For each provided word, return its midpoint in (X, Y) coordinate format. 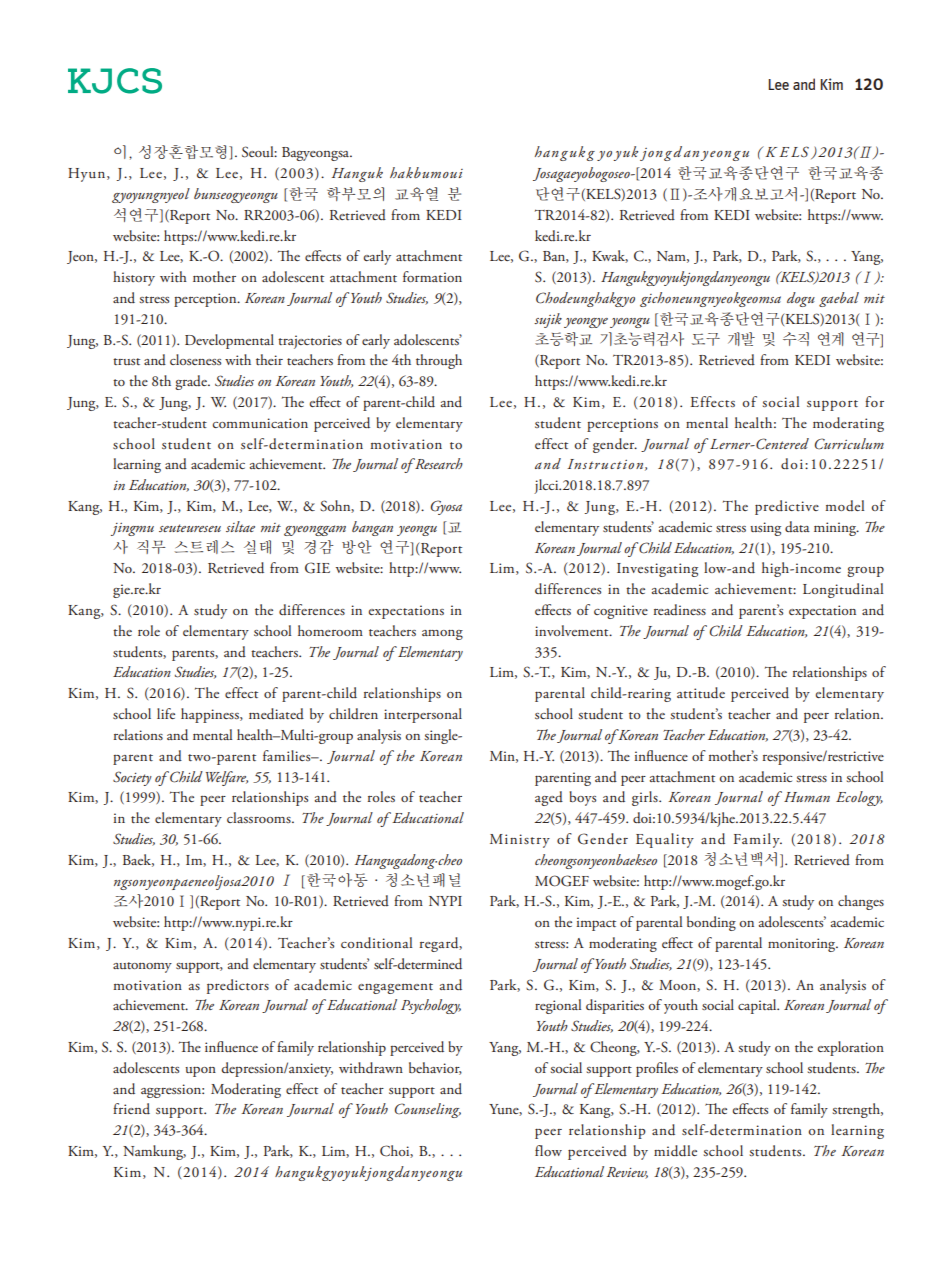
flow (548, 1150)
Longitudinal (843, 590)
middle (675, 1151)
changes (861, 902)
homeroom (330, 630)
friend (131, 1108)
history (134, 278)
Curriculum (849, 444)
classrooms (260, 817)
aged (549, 798)
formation (432, 276)
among (442, 635)
